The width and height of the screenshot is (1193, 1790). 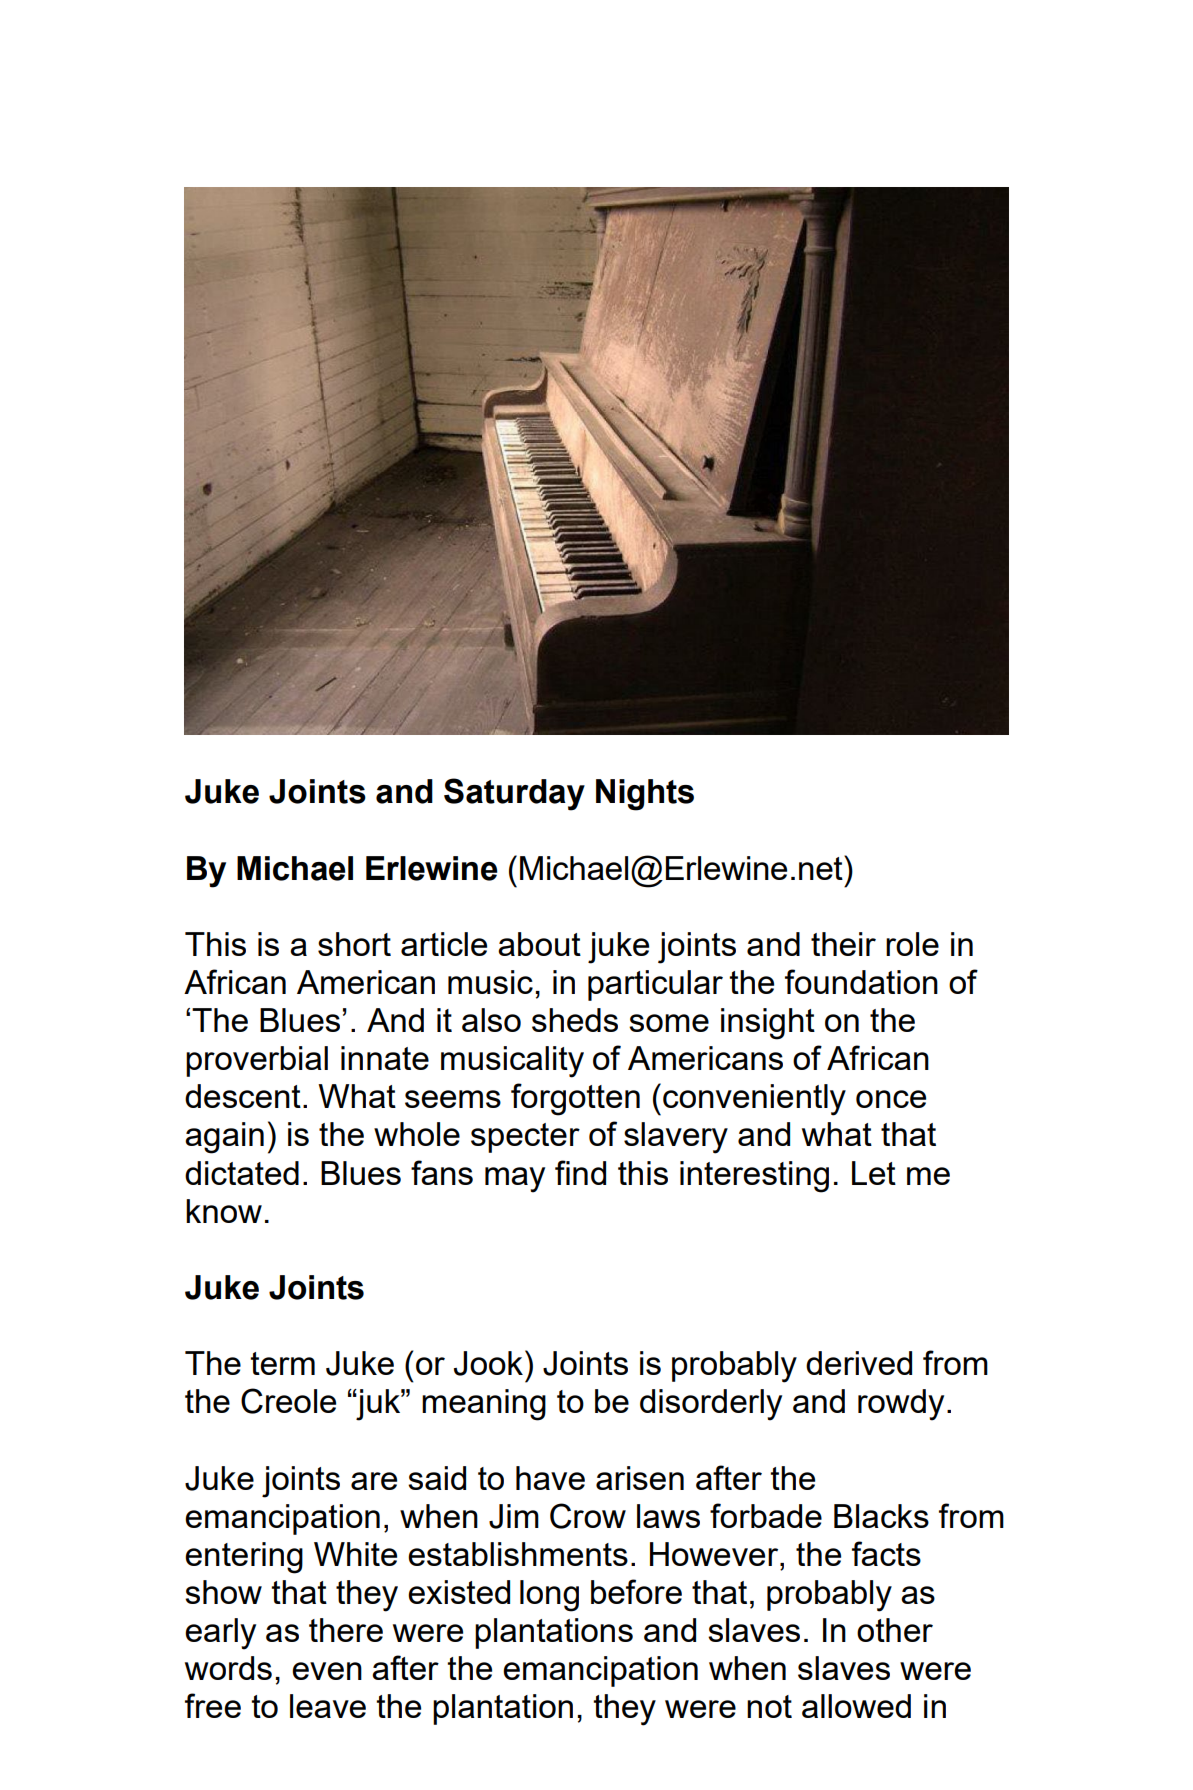 What do you see at coordinates (891, 1099) in the screenshot?
I see `once` at bounding box center [891, 1099].
